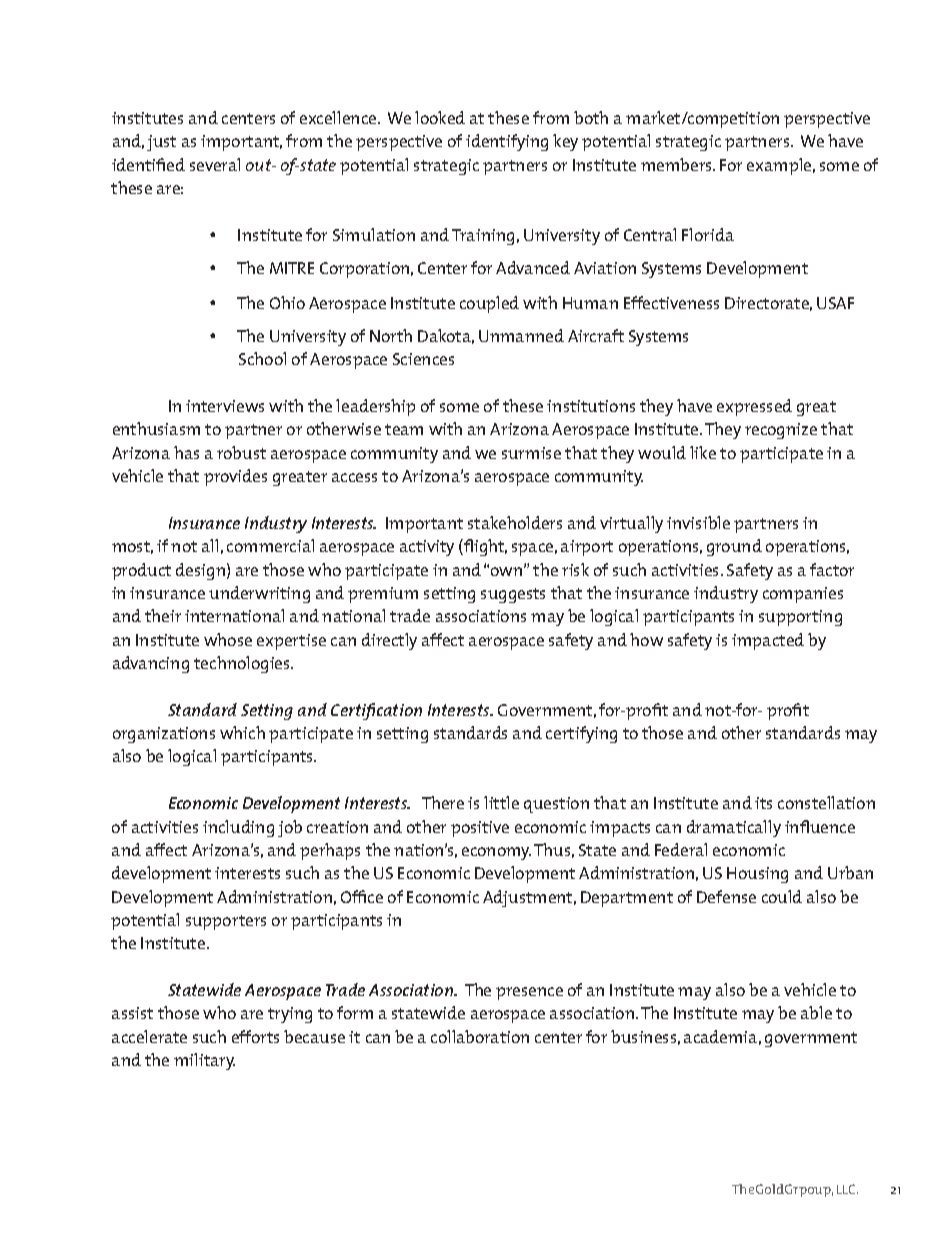 The image size is (952, 1233). I want to click on members, so click(677, 164).
